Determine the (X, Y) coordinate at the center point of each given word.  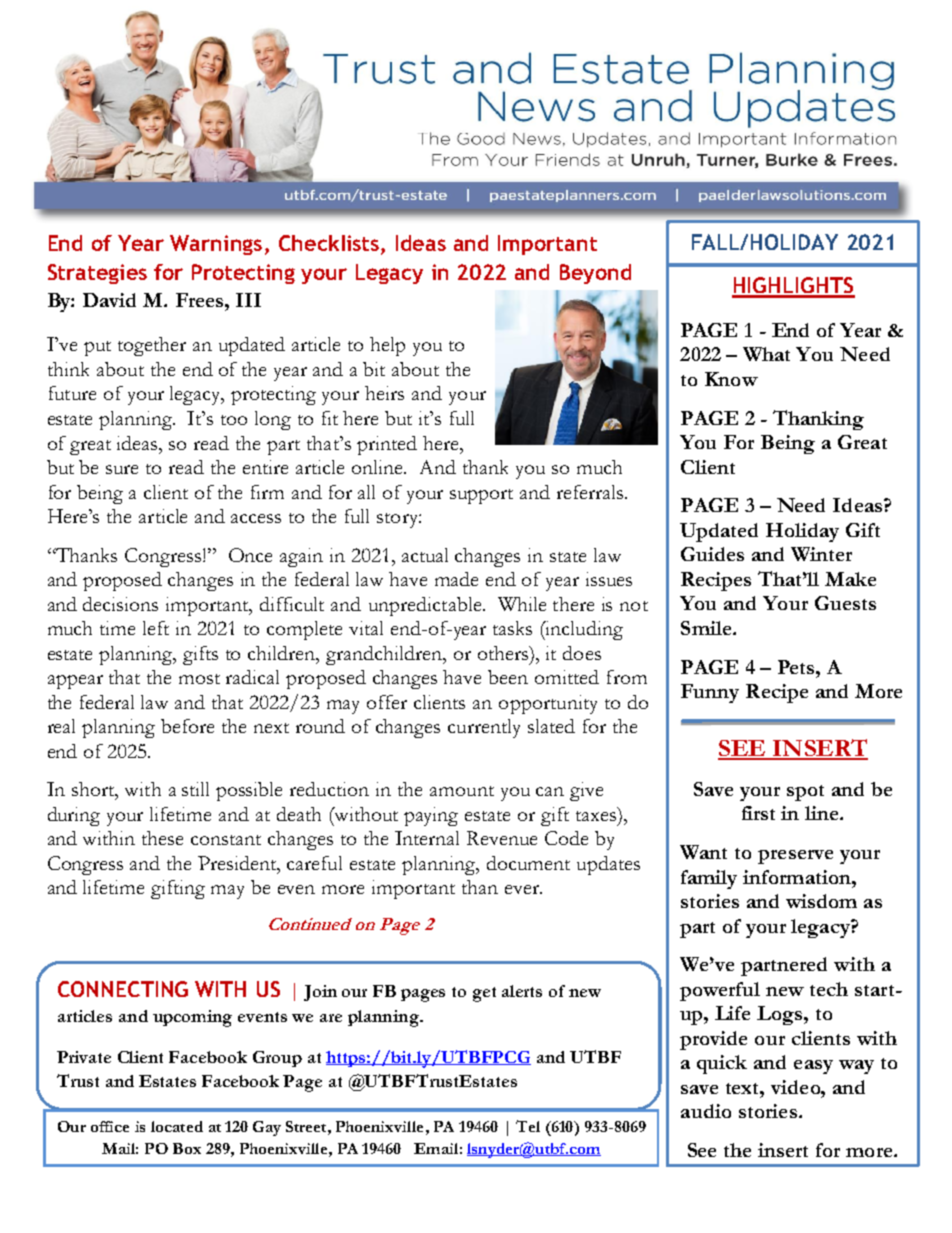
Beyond (595, 274)
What (766, 354)
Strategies (97, 274)
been (508, 677)
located (177, 1126)
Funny (710, 693)
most (199, 679)
